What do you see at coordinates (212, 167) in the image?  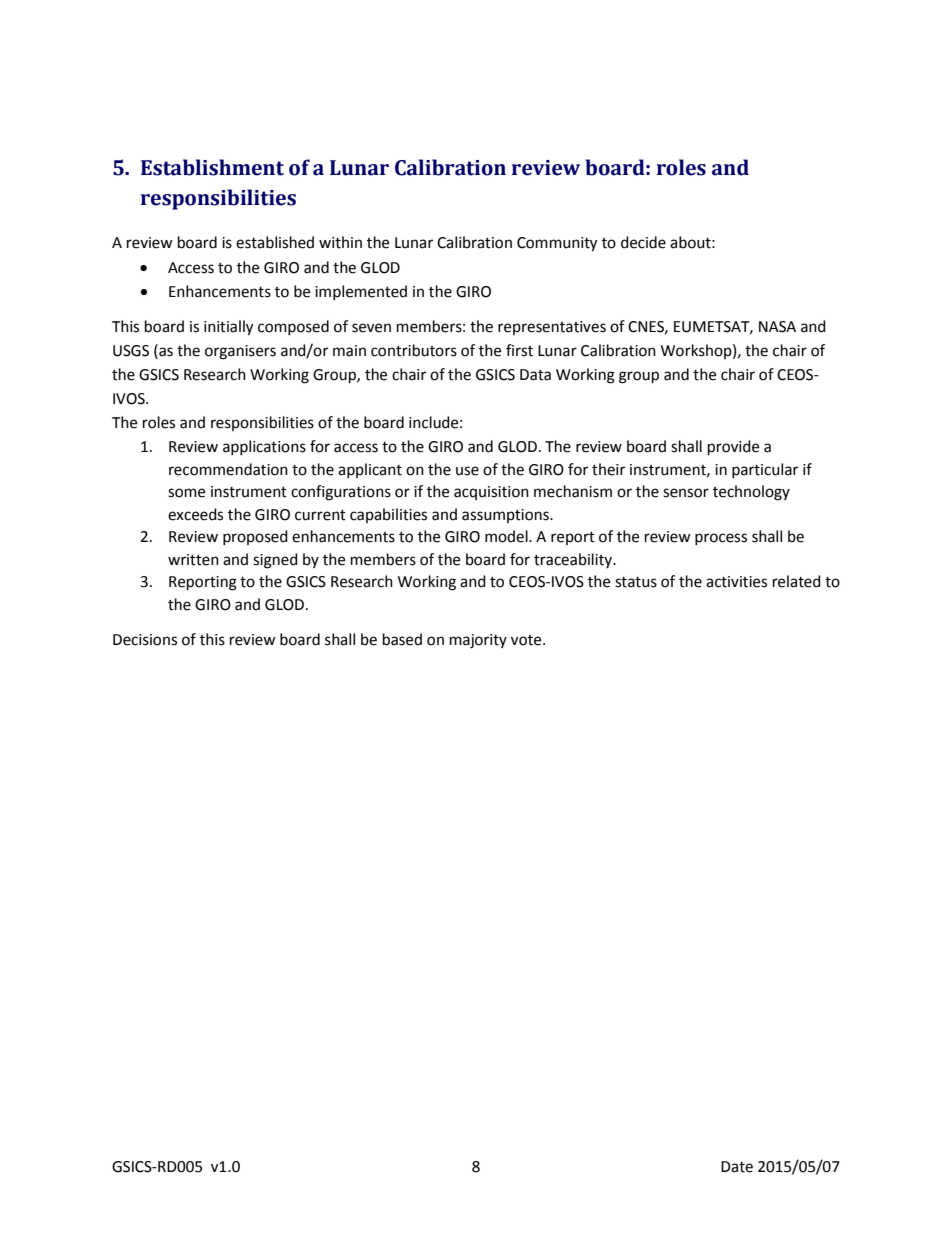 I see `Establishment` at bounding box center [212, 167].
